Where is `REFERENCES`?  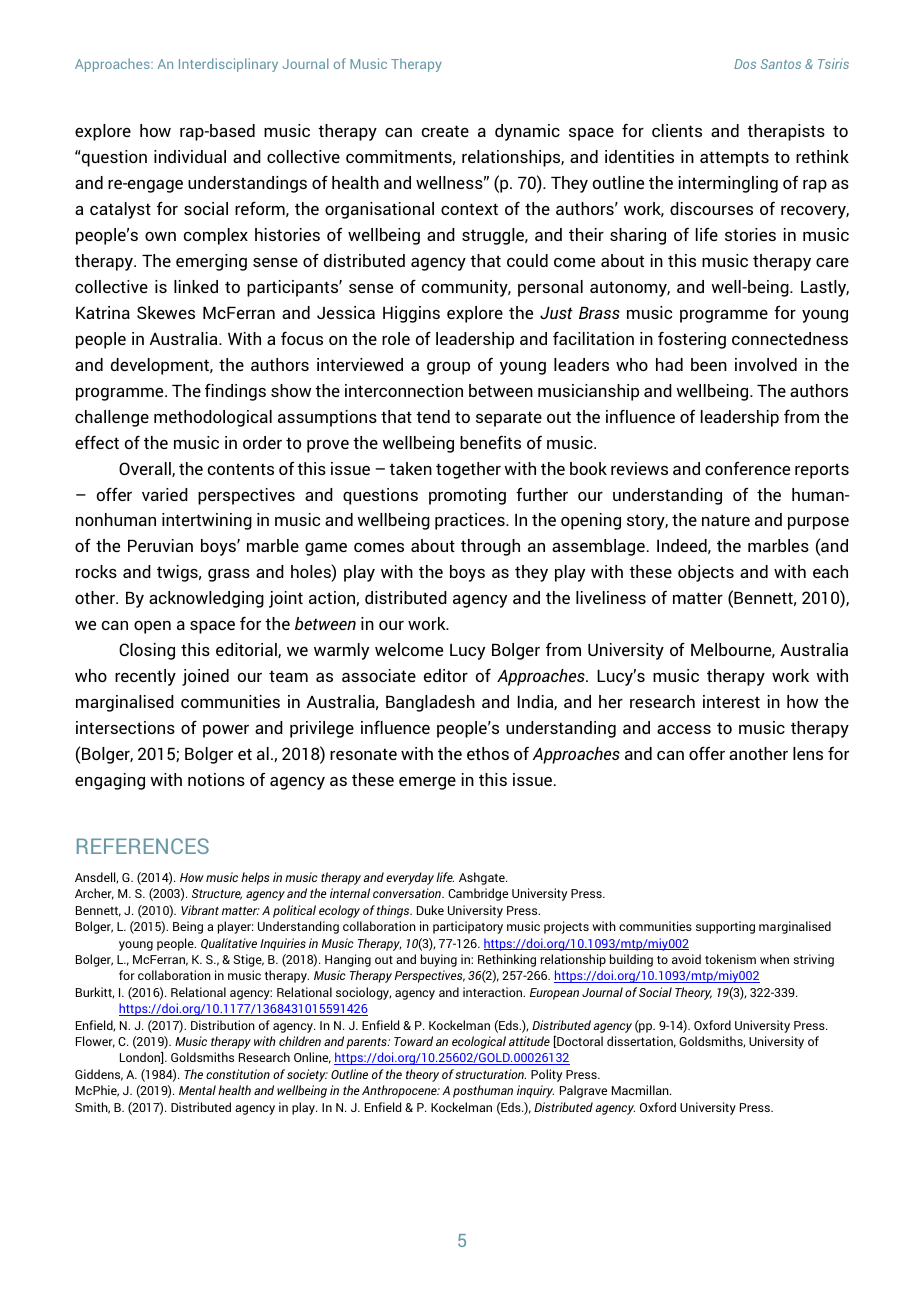 REFERENCES is located at coordinates (143, 846).
